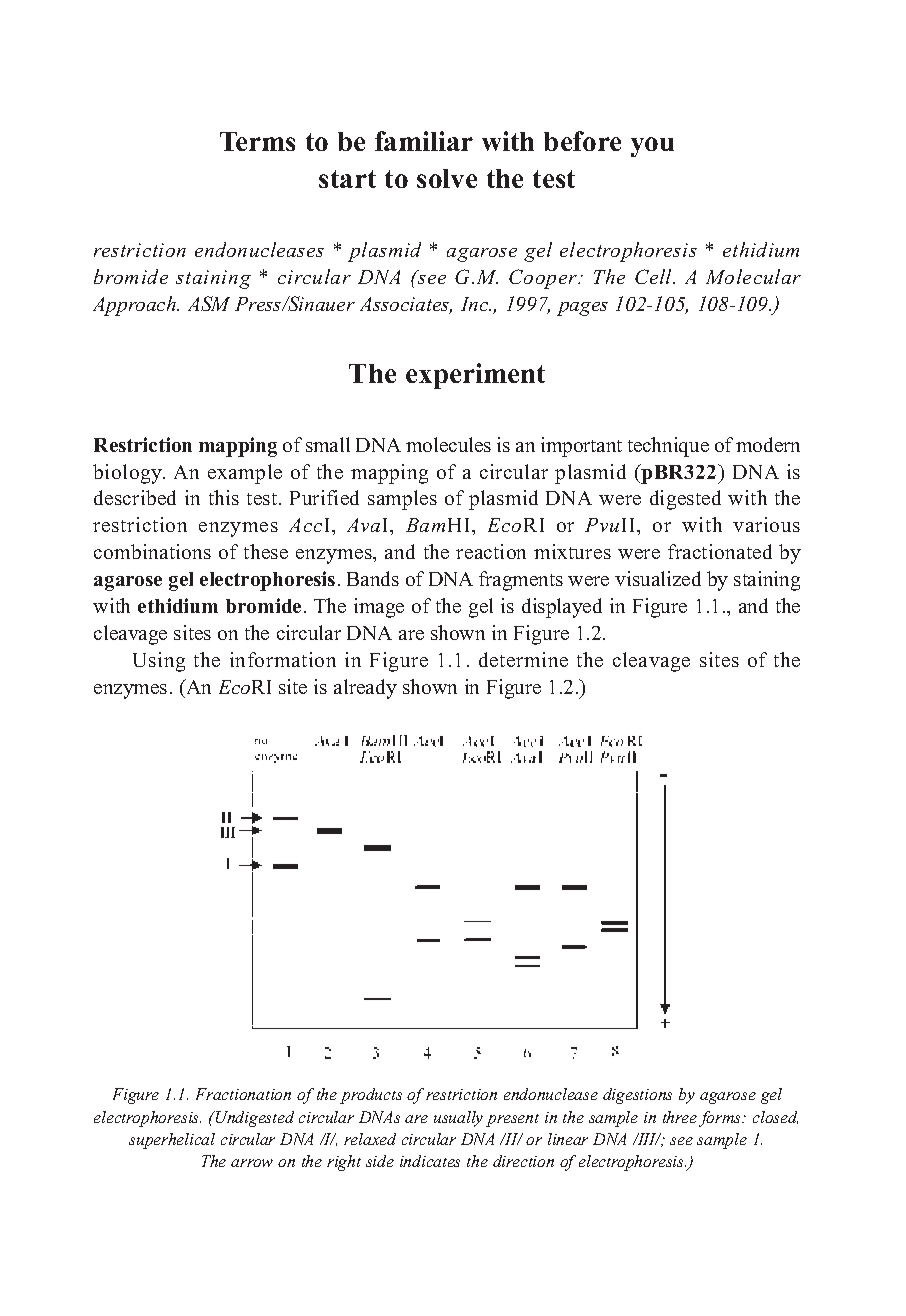 This document has height=1316, width=906. What do you see at coordinates (159, 662) in the document?
I see `Using` at bounding box center [159, 662].
